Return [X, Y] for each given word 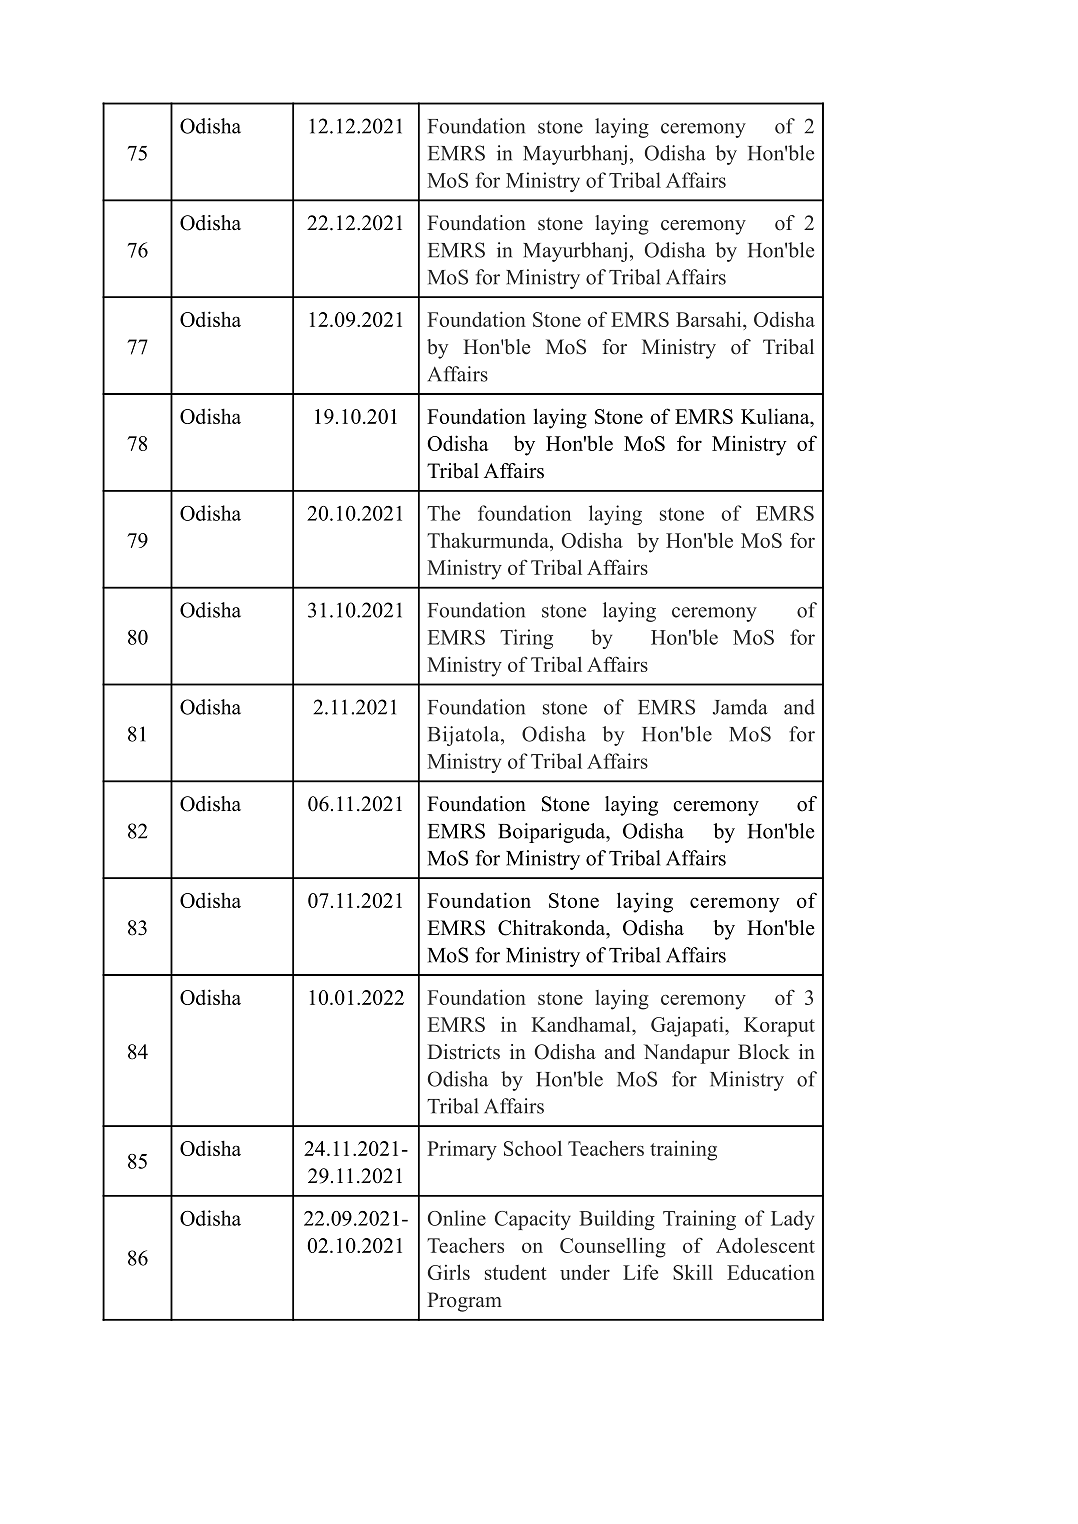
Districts [463, 1052]
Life [640, 1272]
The [443, 513]
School [533, 1148]
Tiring [526, 639]
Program [464, 1302]
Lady [792, 1220]
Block [764, 1052]
